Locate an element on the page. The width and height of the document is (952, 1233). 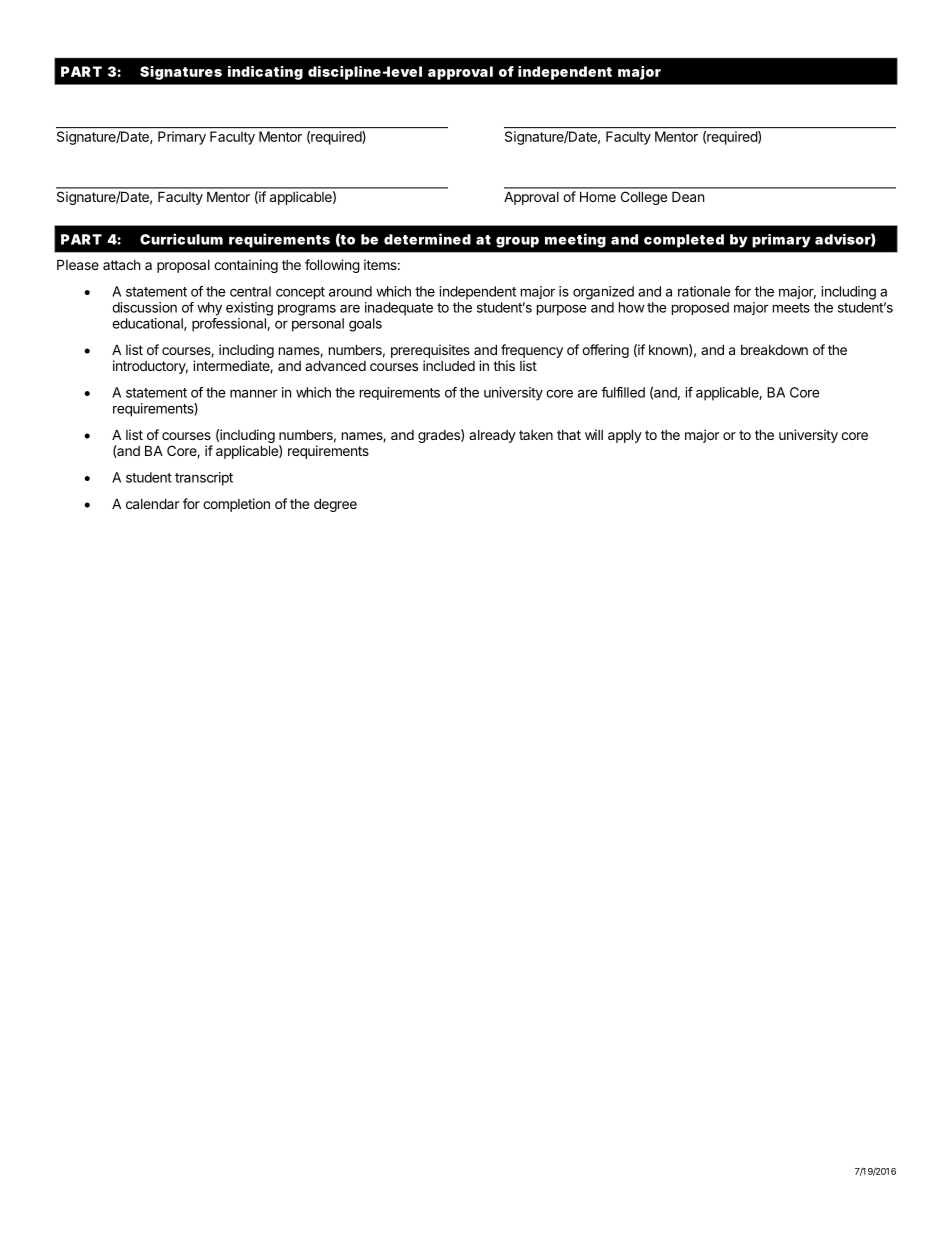
degree is located at coordinates (335, 505).
